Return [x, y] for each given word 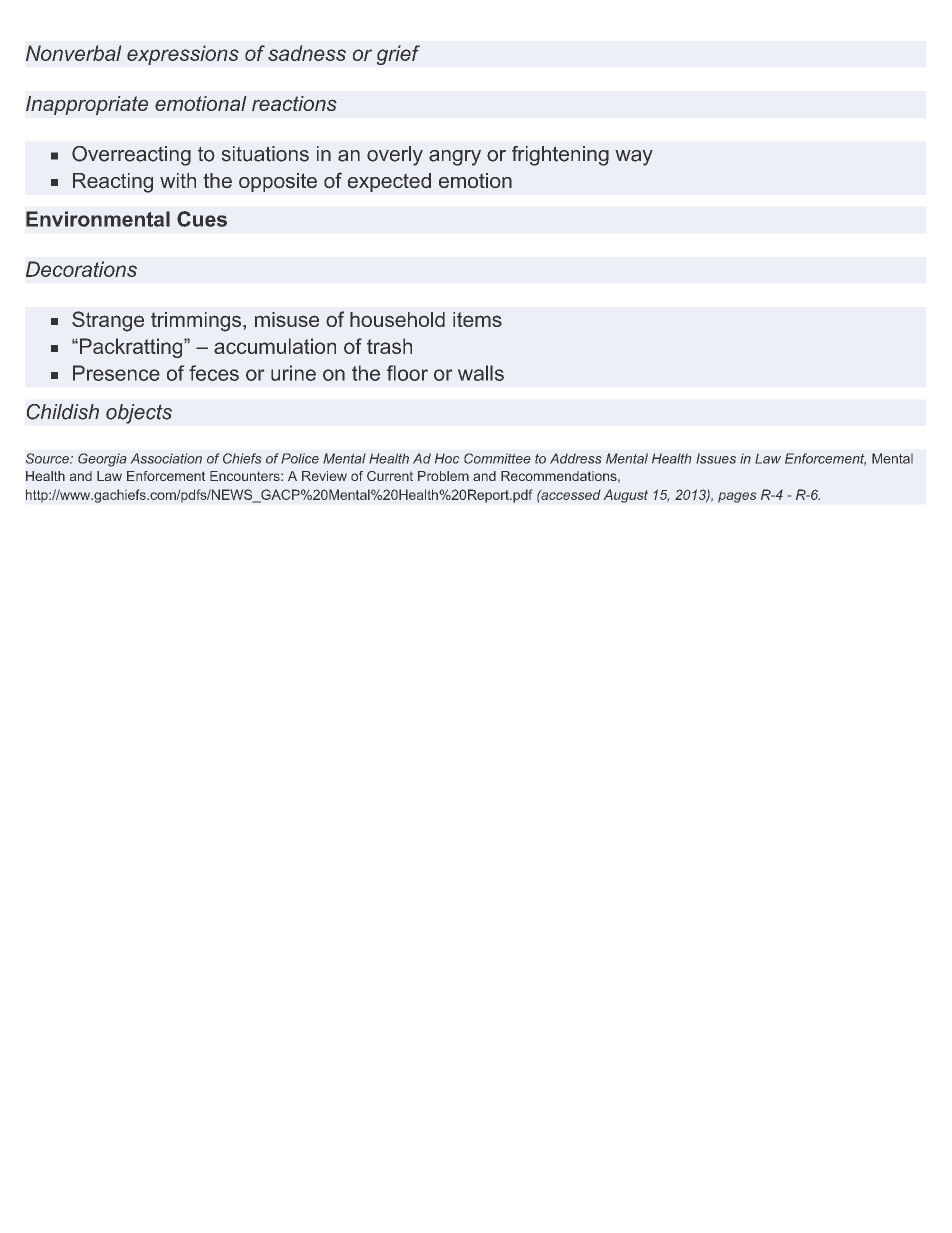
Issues [716, 458]
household [397, 319]
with [178, 180]
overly [395, 156]
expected [389, 182]
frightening [560, 156]
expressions [183, 55]
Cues [202, 219]
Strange [108, 321]
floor [407, 373]
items [477, 319]
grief [398, 55]
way [634, 158]
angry [455, 158]
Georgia [102, 460]
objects [139, 414]
